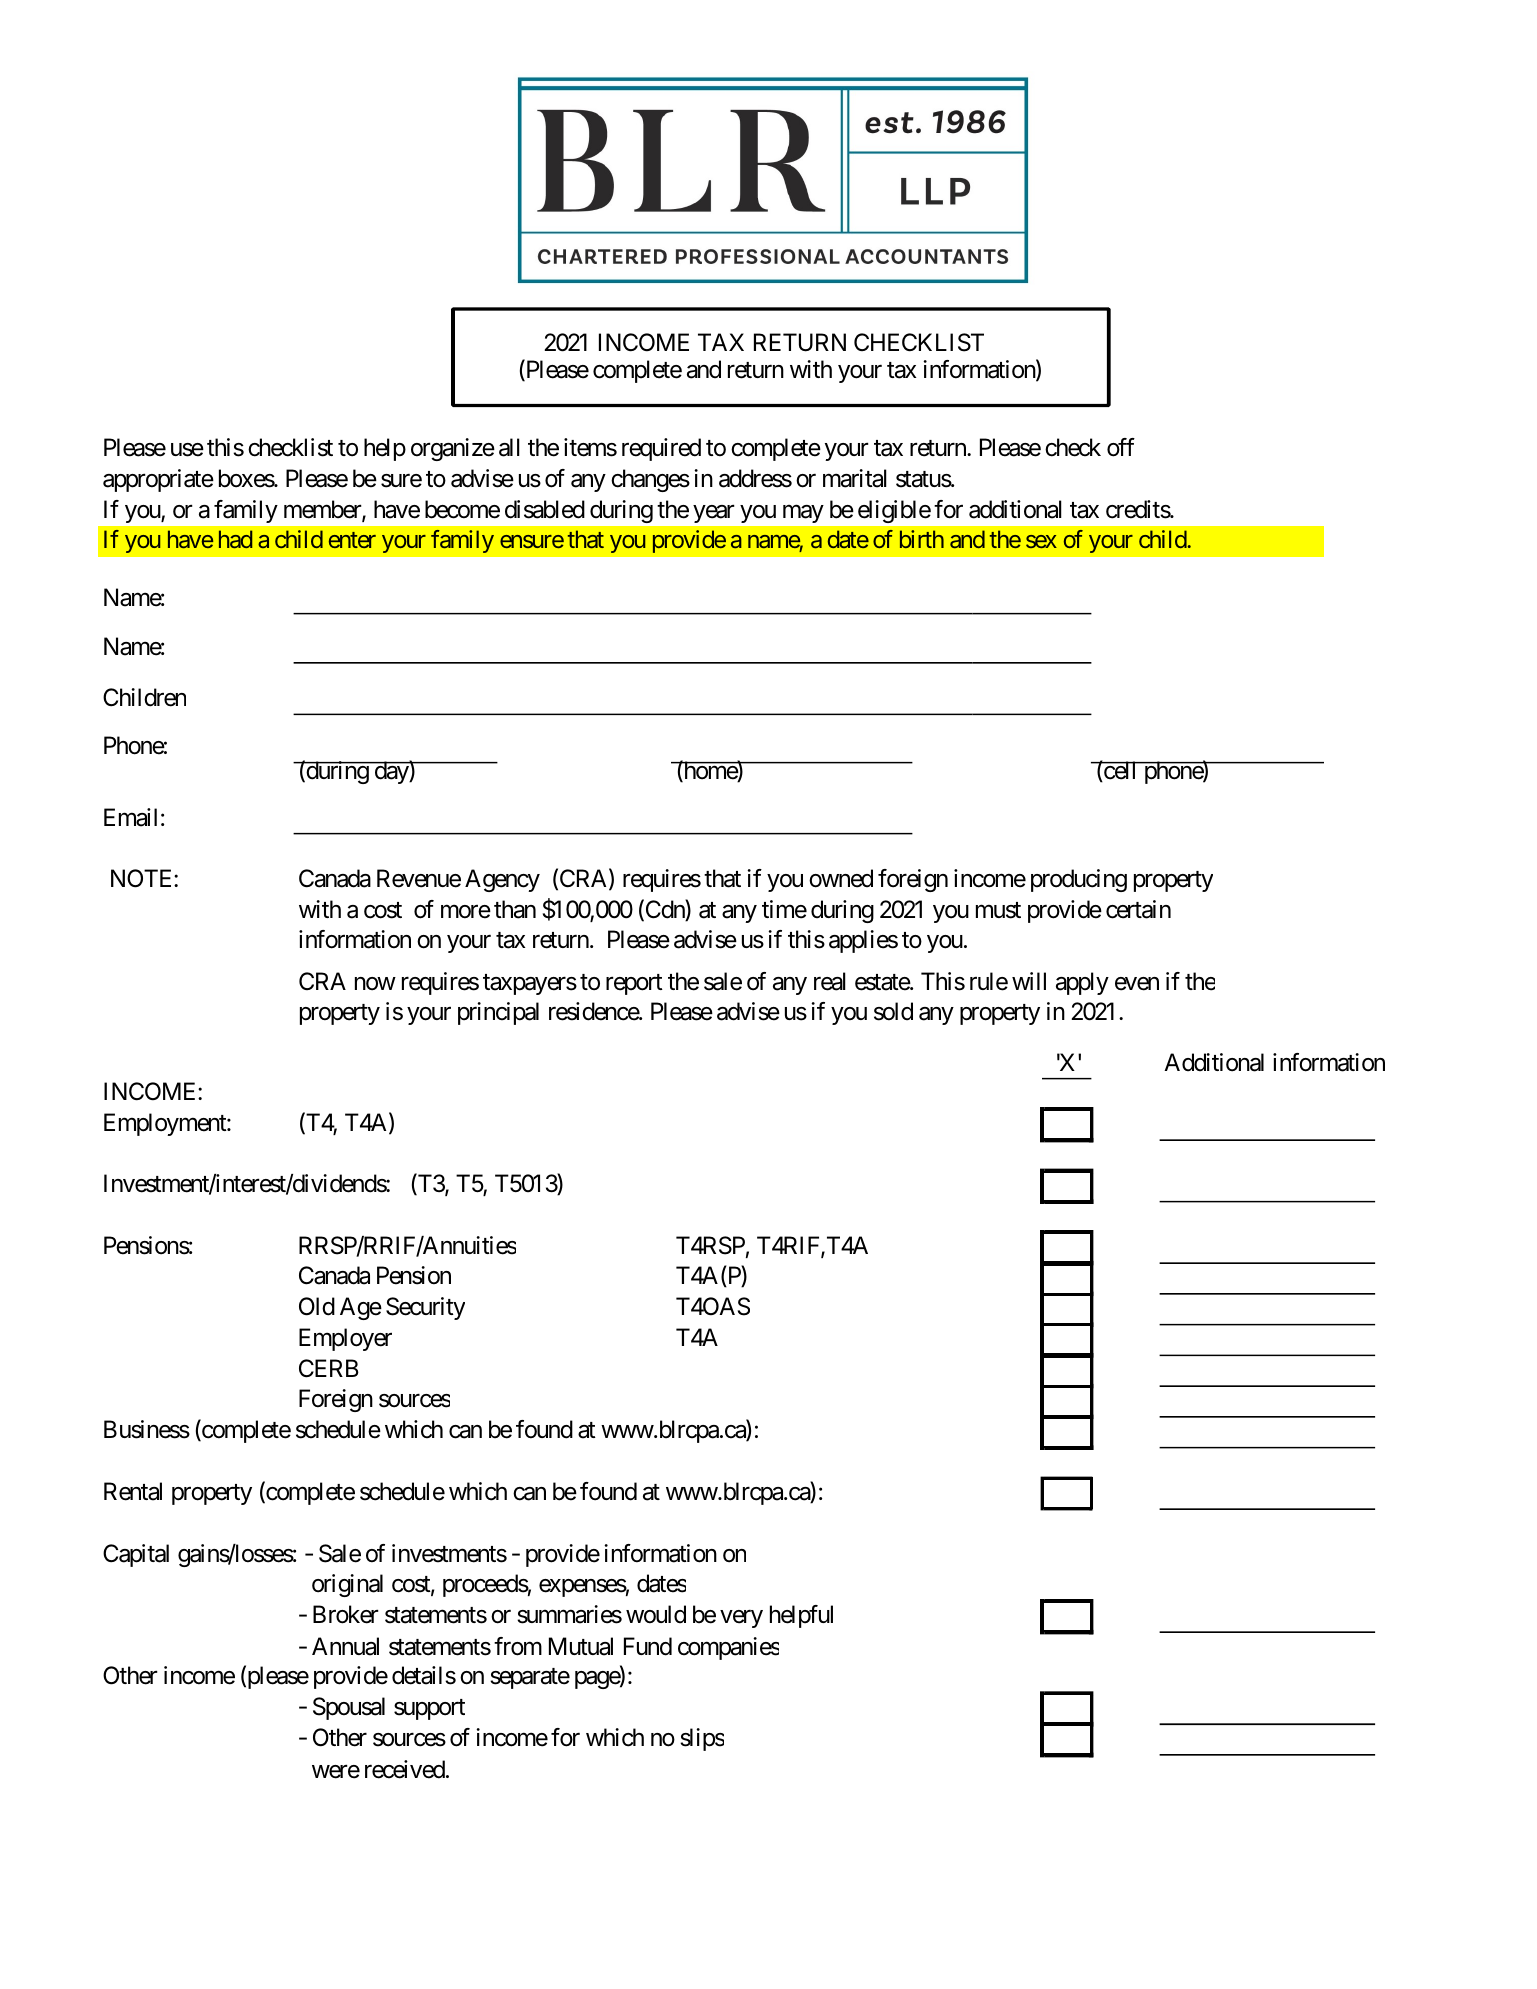 The height and width of the image is (1989, 1537). I want to click on than, so click(515, 909).
